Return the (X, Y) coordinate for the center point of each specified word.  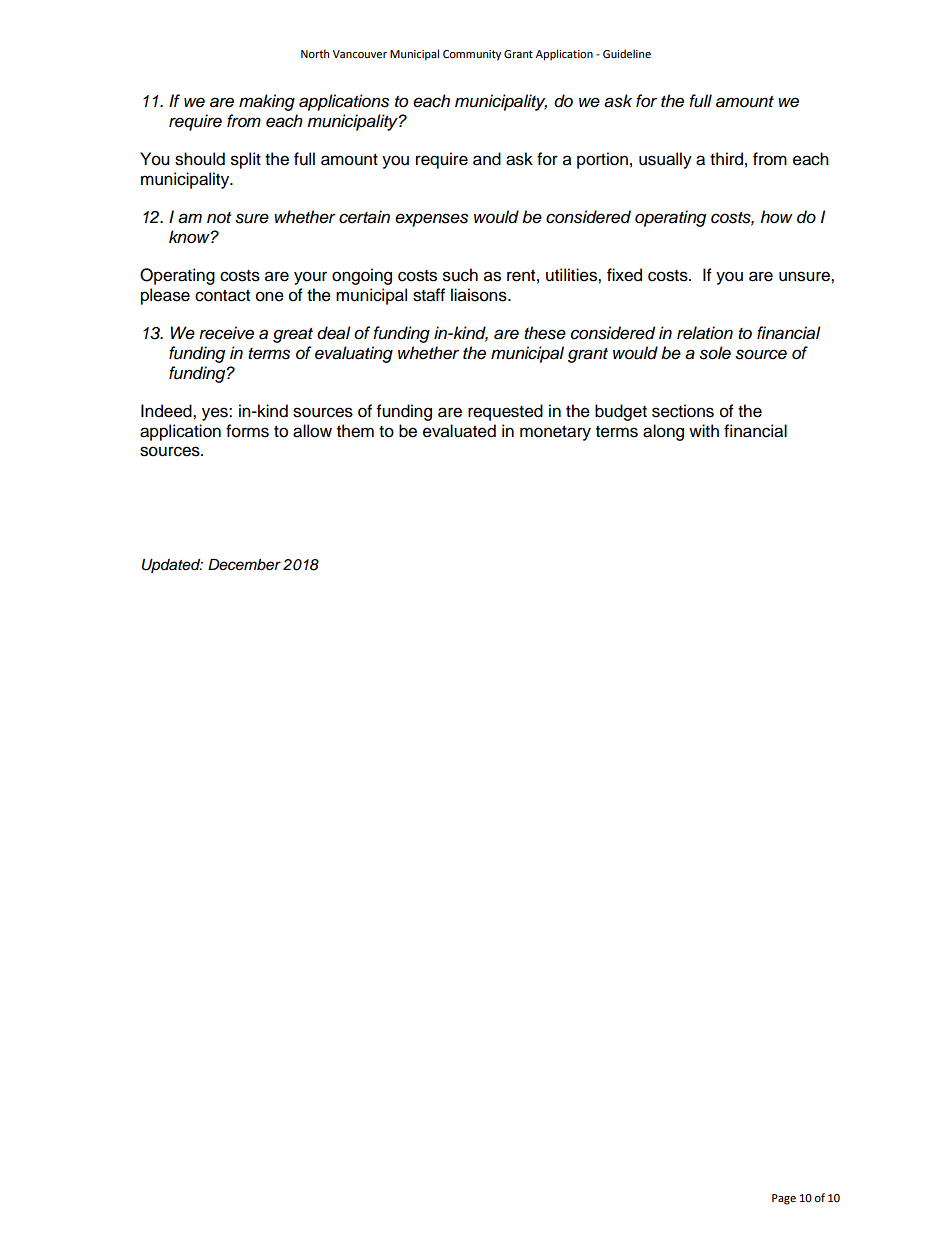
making (267, 102)
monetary (555, 433)
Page (784, 1199)
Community (472, 55)
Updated (172, 566)
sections (683, 411)
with (704, 430)
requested (505, 412)
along (663, 432)
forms (247, 431)
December (244, 565)
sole (715, 353)
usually (665, 160)
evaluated (459, 431)
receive (226, 333)
